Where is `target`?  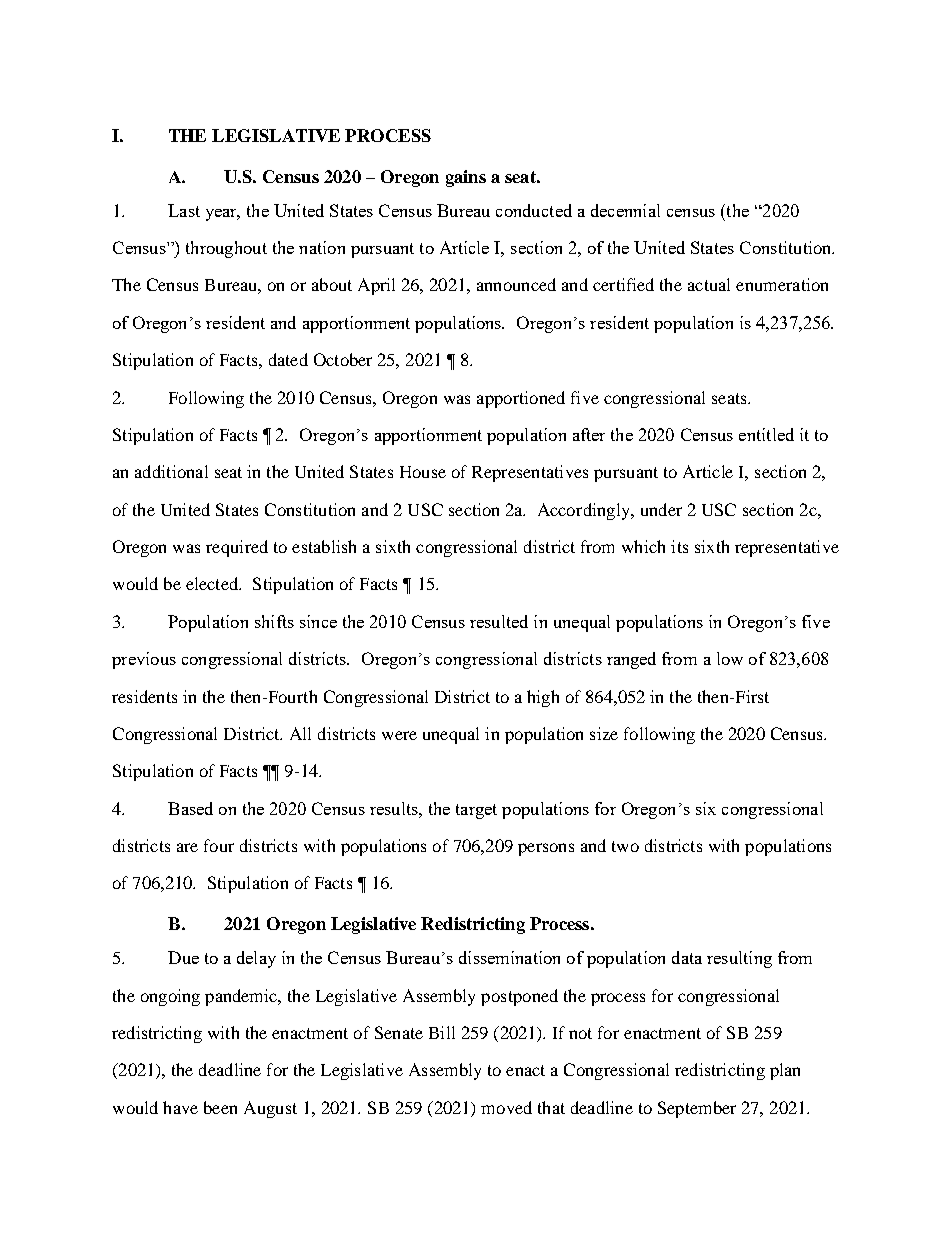 target is located at coordinates (476, 811).
